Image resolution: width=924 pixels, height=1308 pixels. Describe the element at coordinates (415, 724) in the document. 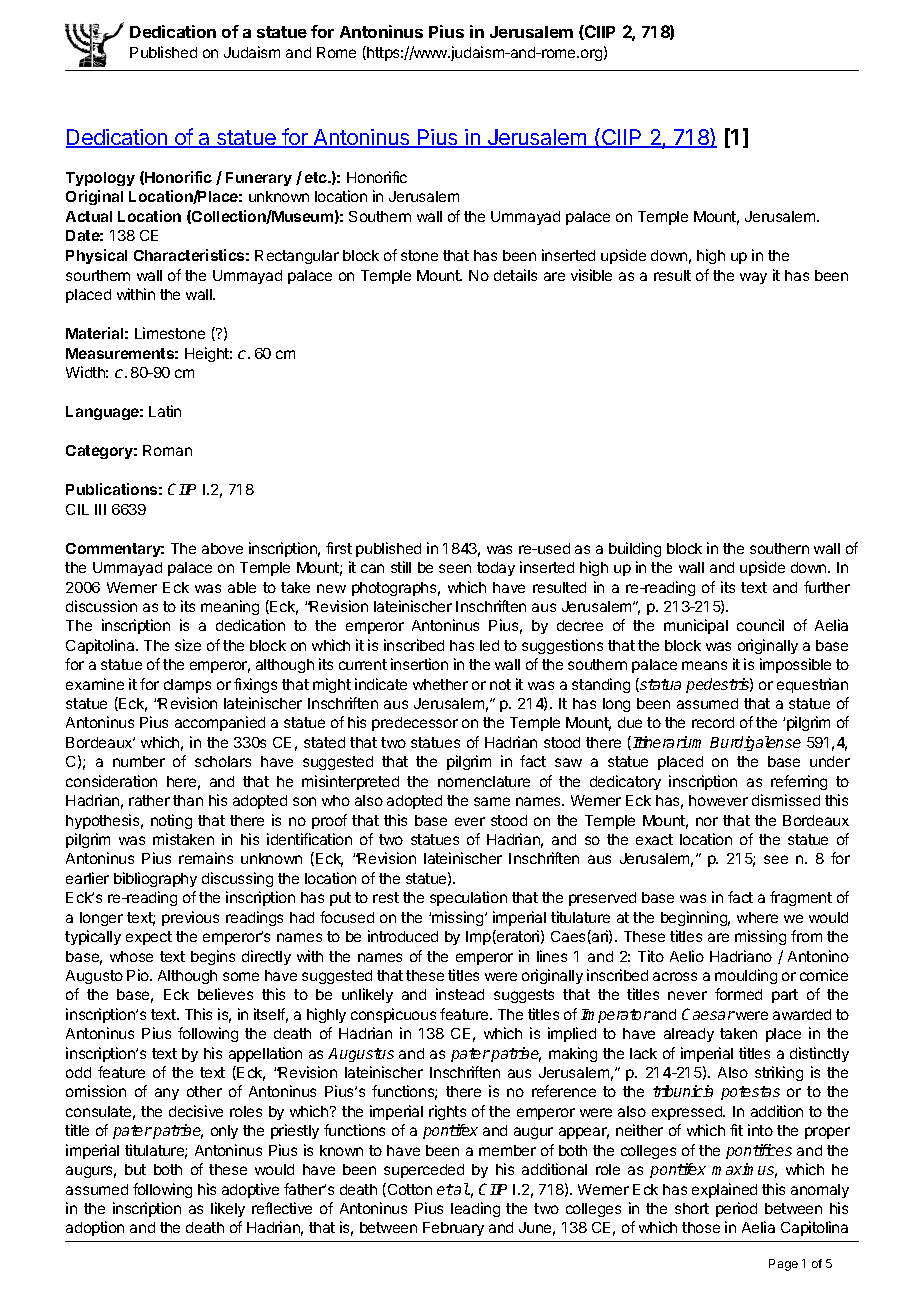

I see `predecessor` at that location.
